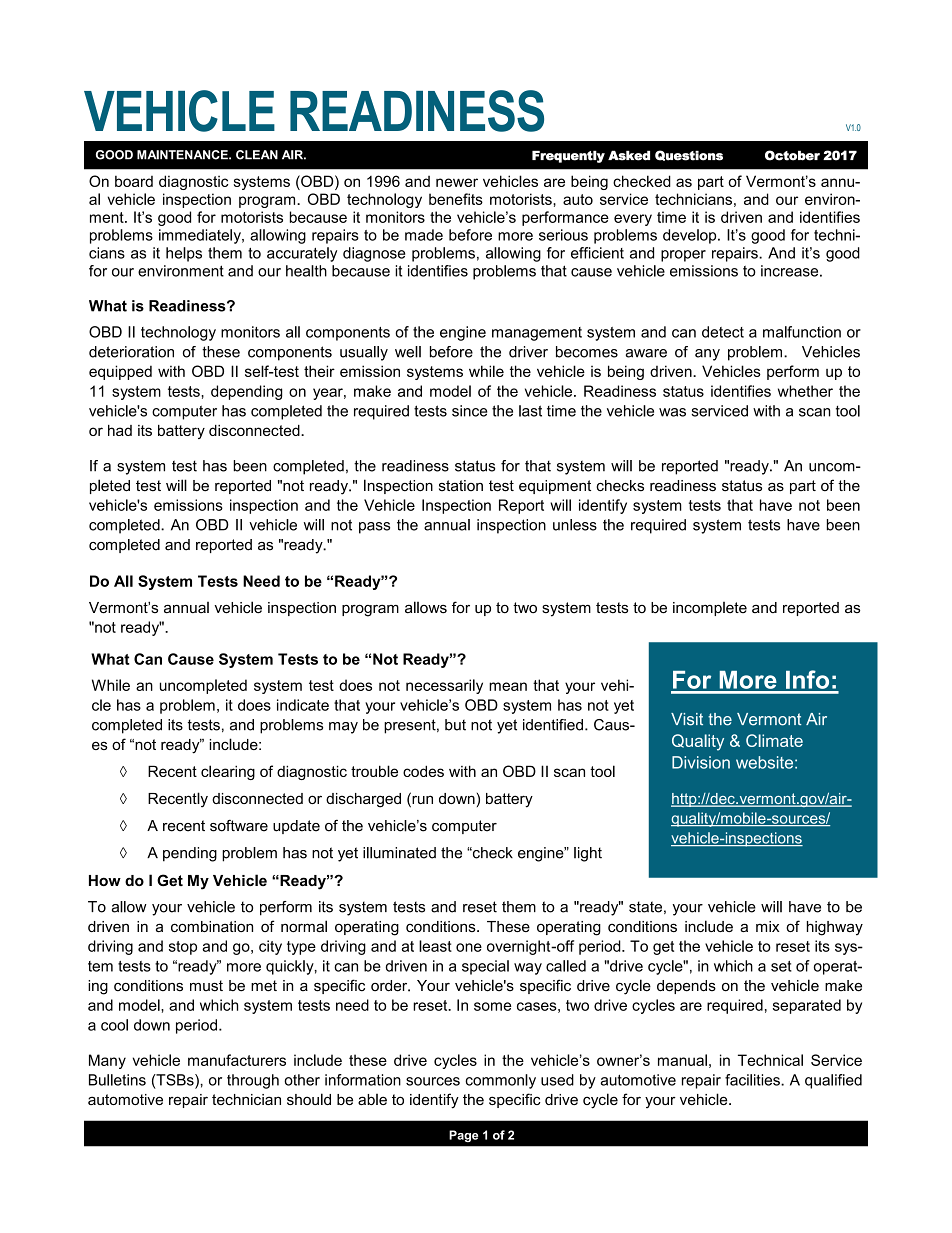  I want to click on through, so click(253, 1081).
